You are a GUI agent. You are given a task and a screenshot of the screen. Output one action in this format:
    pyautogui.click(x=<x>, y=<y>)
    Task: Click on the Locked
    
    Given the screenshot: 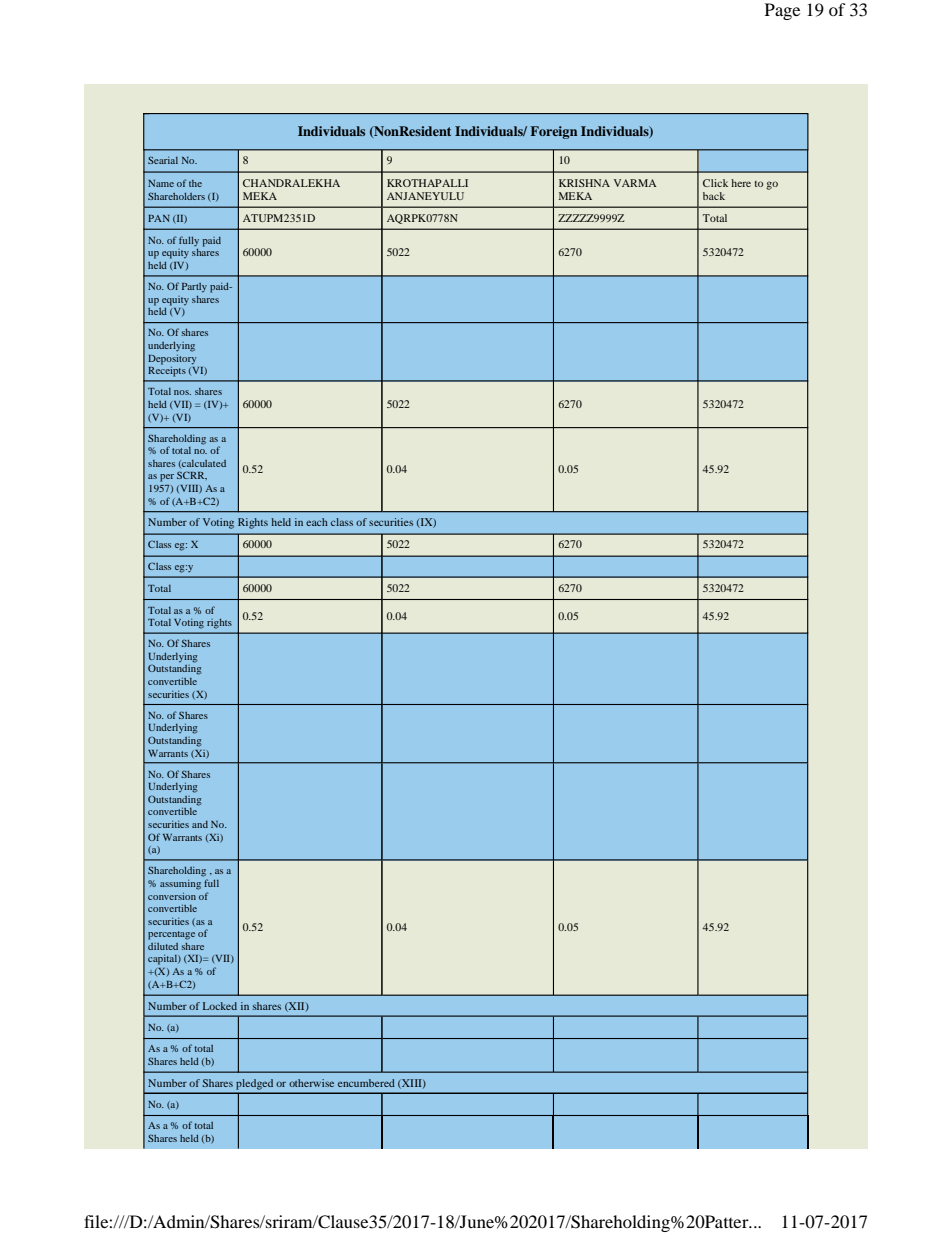 What is the action you would take?
    pyautogui.click(x=220, y=1006)
